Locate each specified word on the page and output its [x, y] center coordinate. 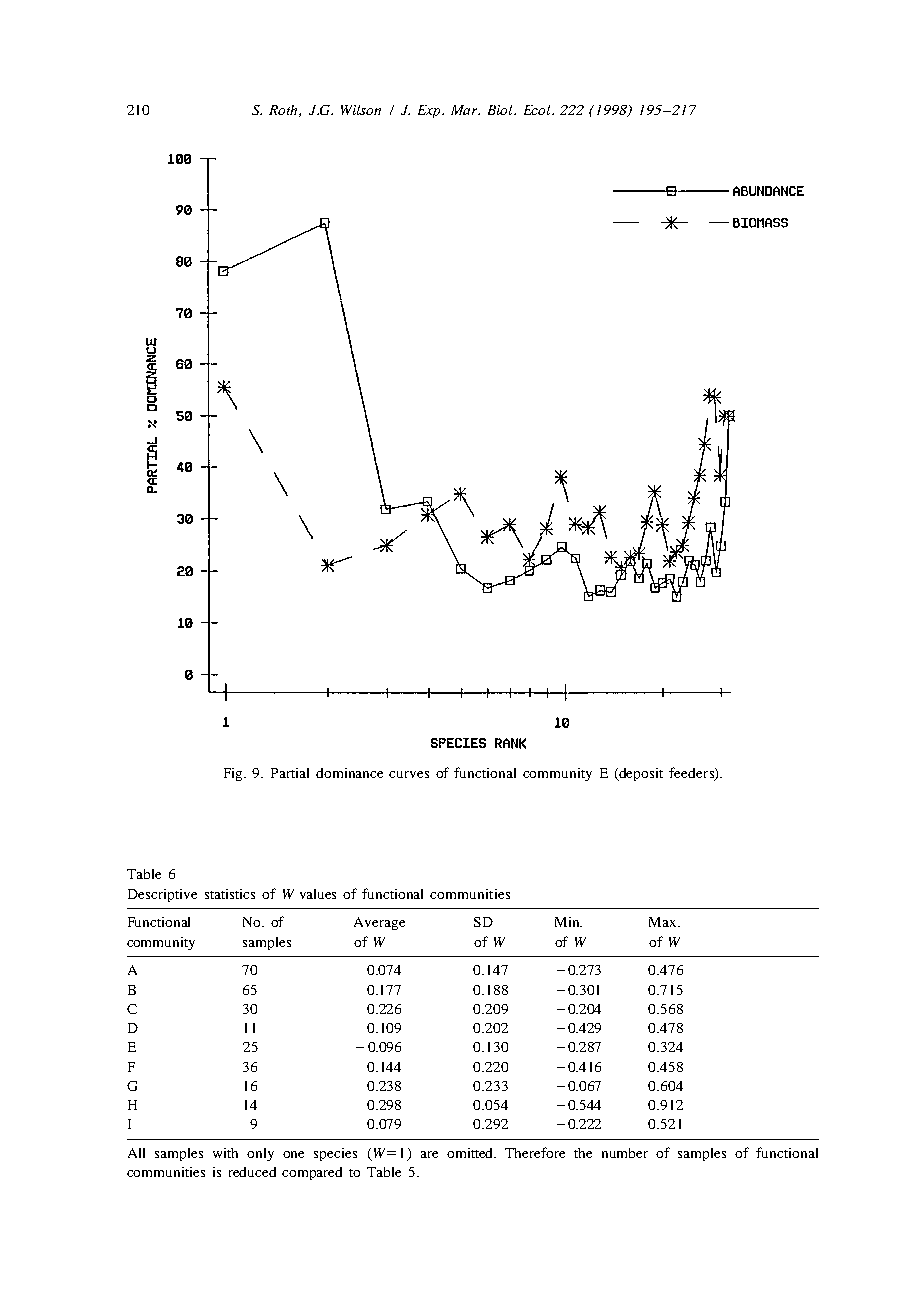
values [318, 894]
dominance [349, 773]
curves [409, 774]
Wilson [361, 110]
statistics [230, 894]
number [625, 1153]
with [225, 1153]
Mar [465, 110]
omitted [471, 1153]
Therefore [535, 1152]
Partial [290, 773]
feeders [692, 773]
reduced [252, 1172]
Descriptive [162, 895]
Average [379, 923]
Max [664, 922]
